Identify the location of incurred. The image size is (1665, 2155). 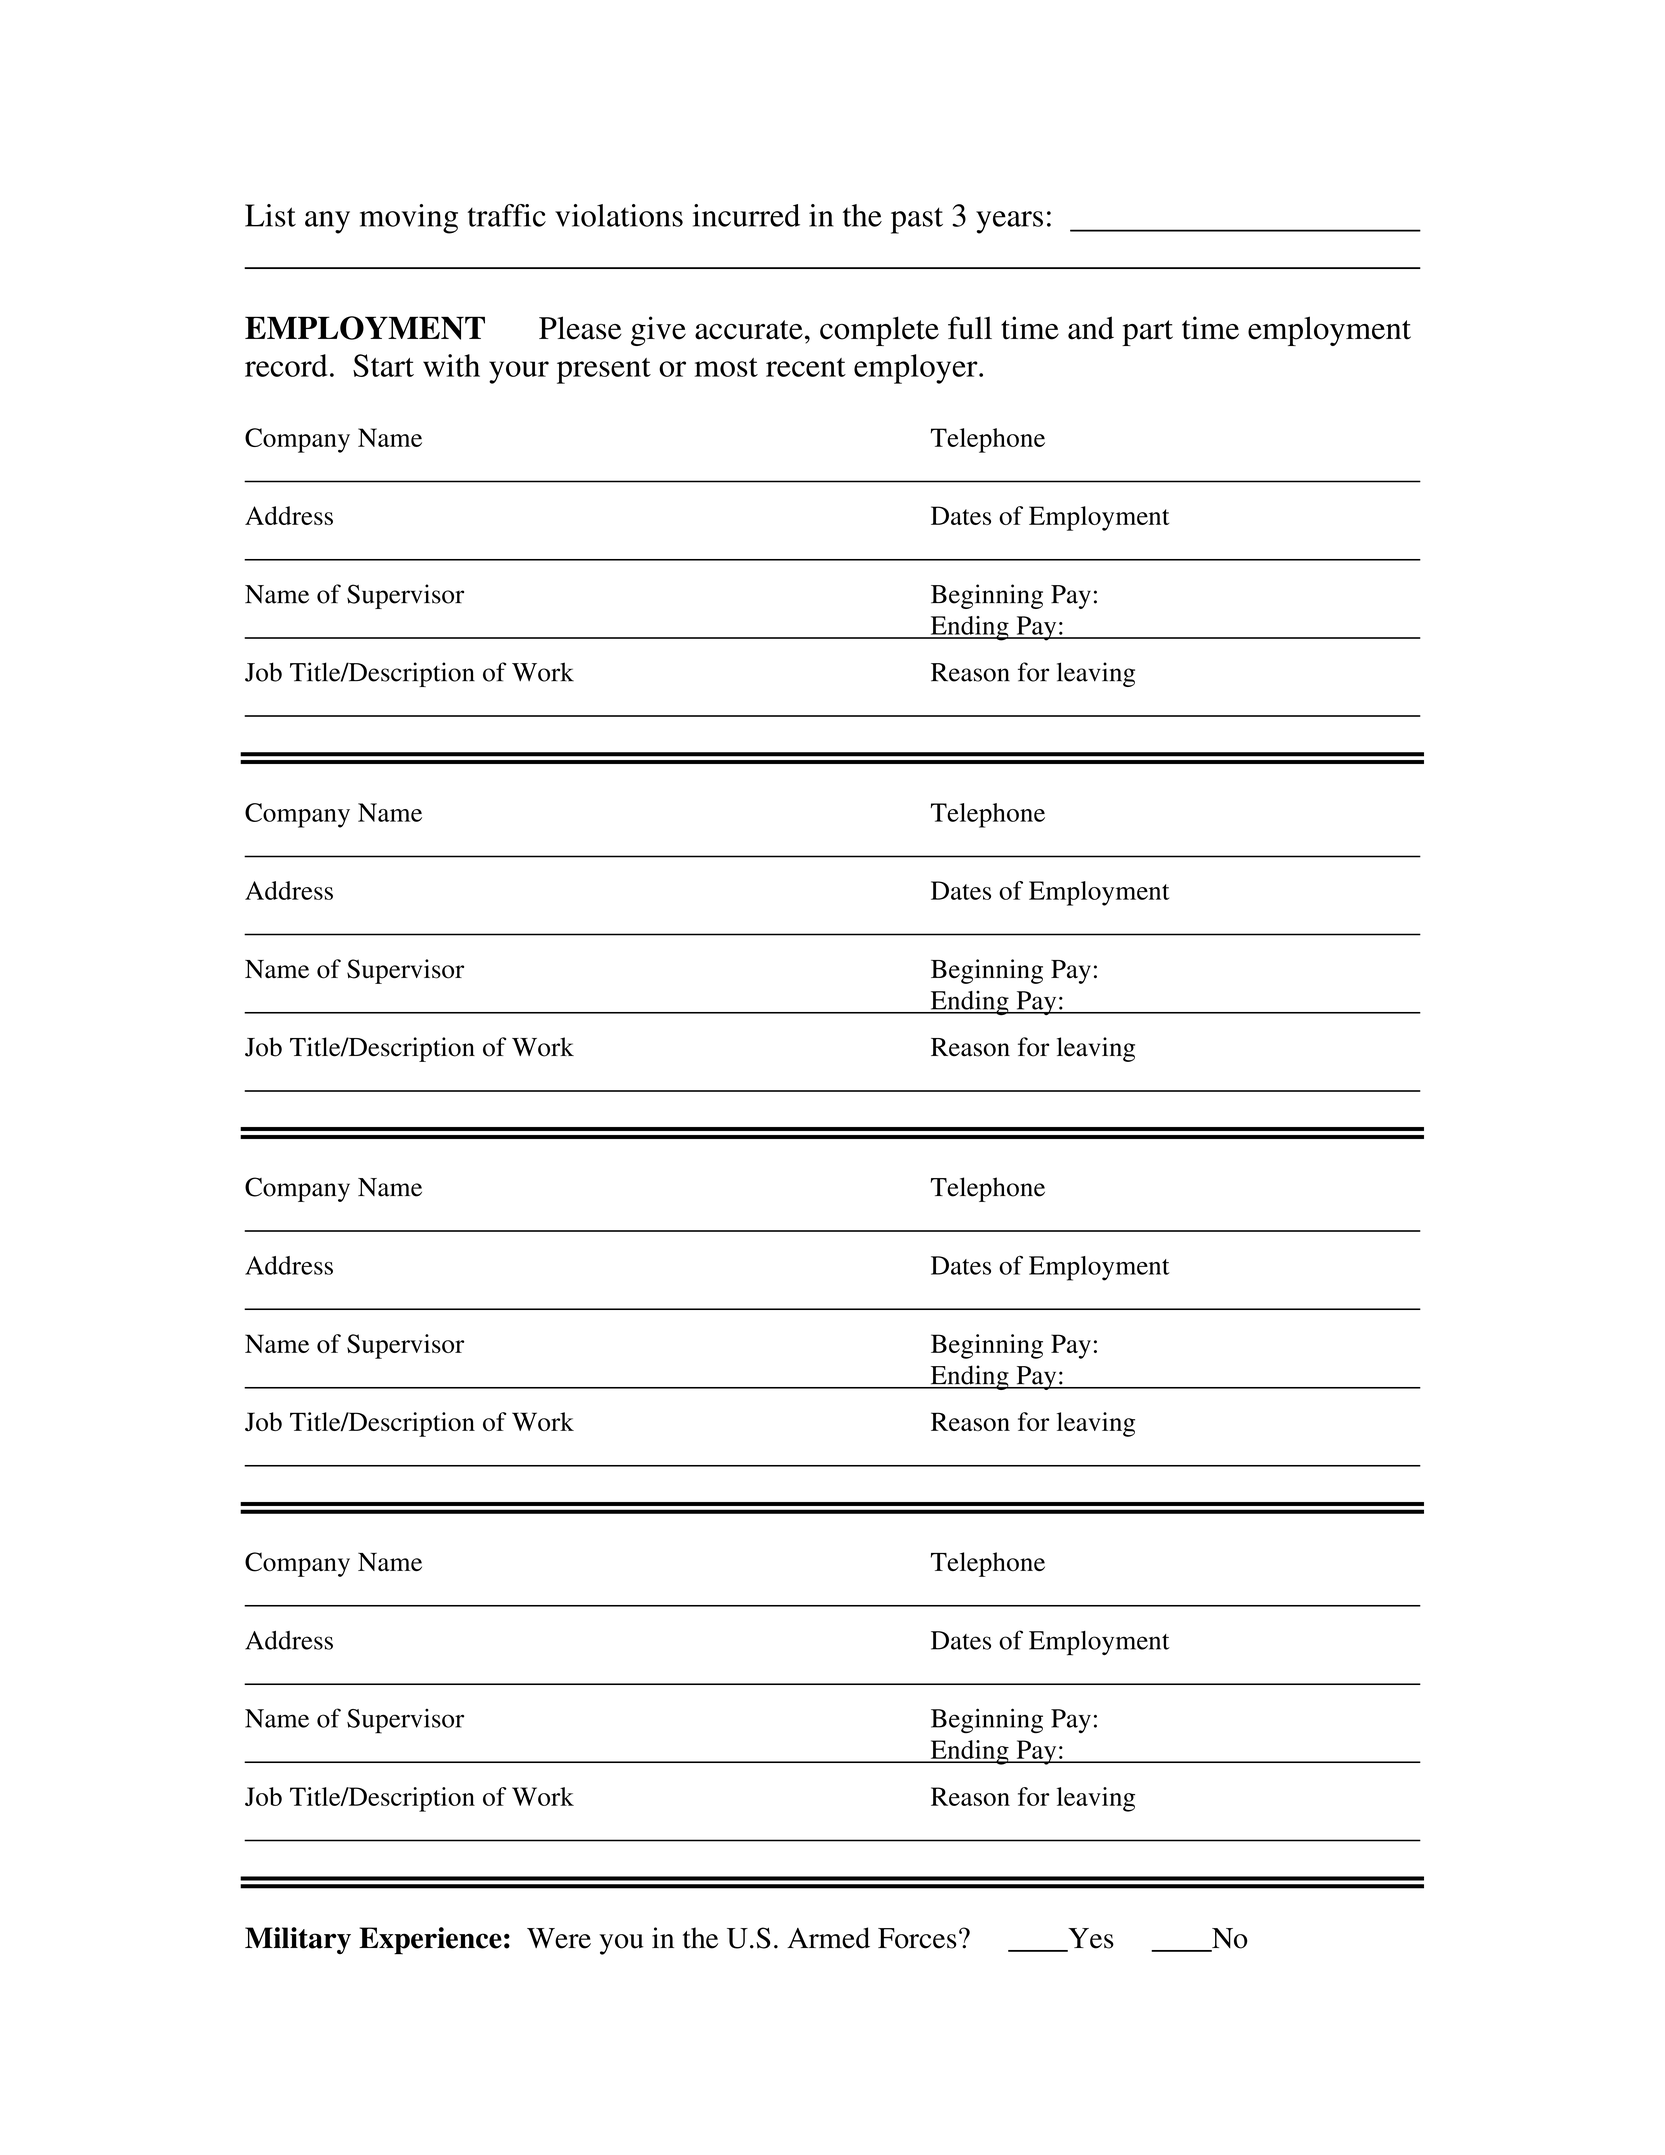
(746, 215).
